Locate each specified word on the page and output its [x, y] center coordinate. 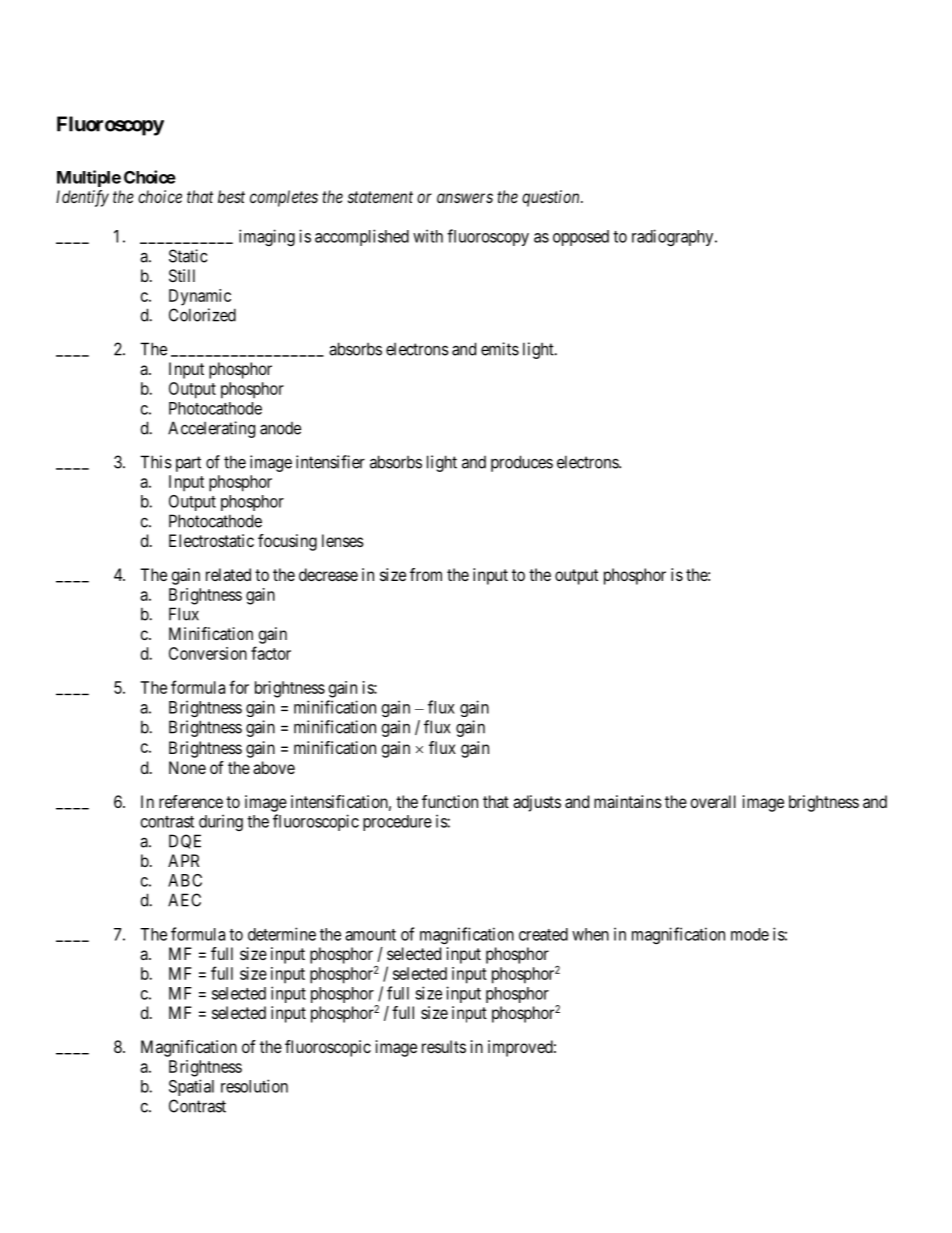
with [428, 236]
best [231, 196]
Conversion [208, 653]
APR [183, 860]
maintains [628, 801]
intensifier [330, 462]
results [444, 1046]
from [426, 574]
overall [713, 801]
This [156, 462]
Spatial [191, 1087]
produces [522, 463]
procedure [397, 823]
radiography [674, 237]
